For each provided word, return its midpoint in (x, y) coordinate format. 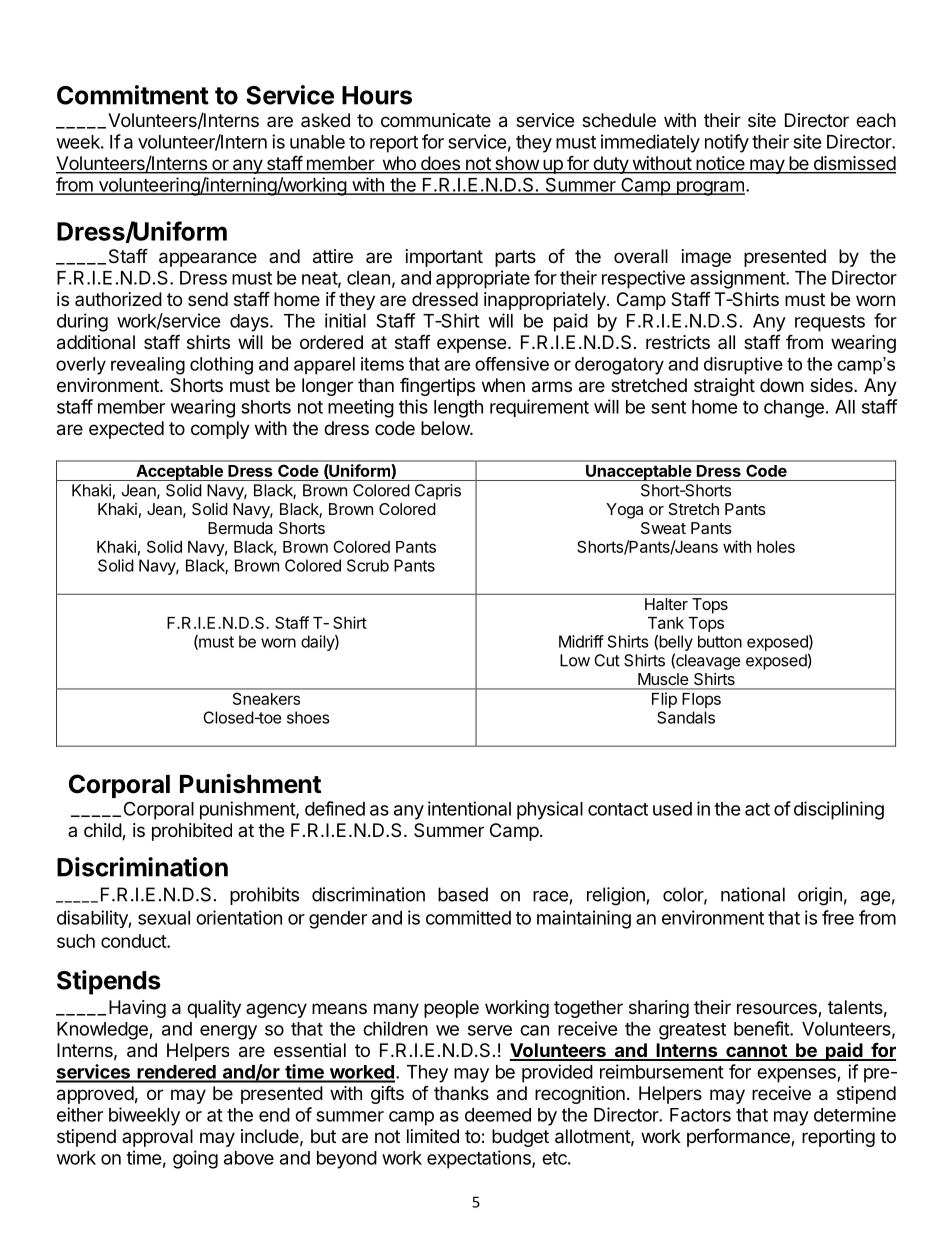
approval (157, 1138)
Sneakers (266, 699)
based (463, 894)
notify (727, 143)
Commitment (133, 95)
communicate (436, 120)
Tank (666, 623)
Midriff (581, 641)
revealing (148, 366)
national (753, 894)
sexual (164, 918)
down (782, 385)
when (503, 385)
